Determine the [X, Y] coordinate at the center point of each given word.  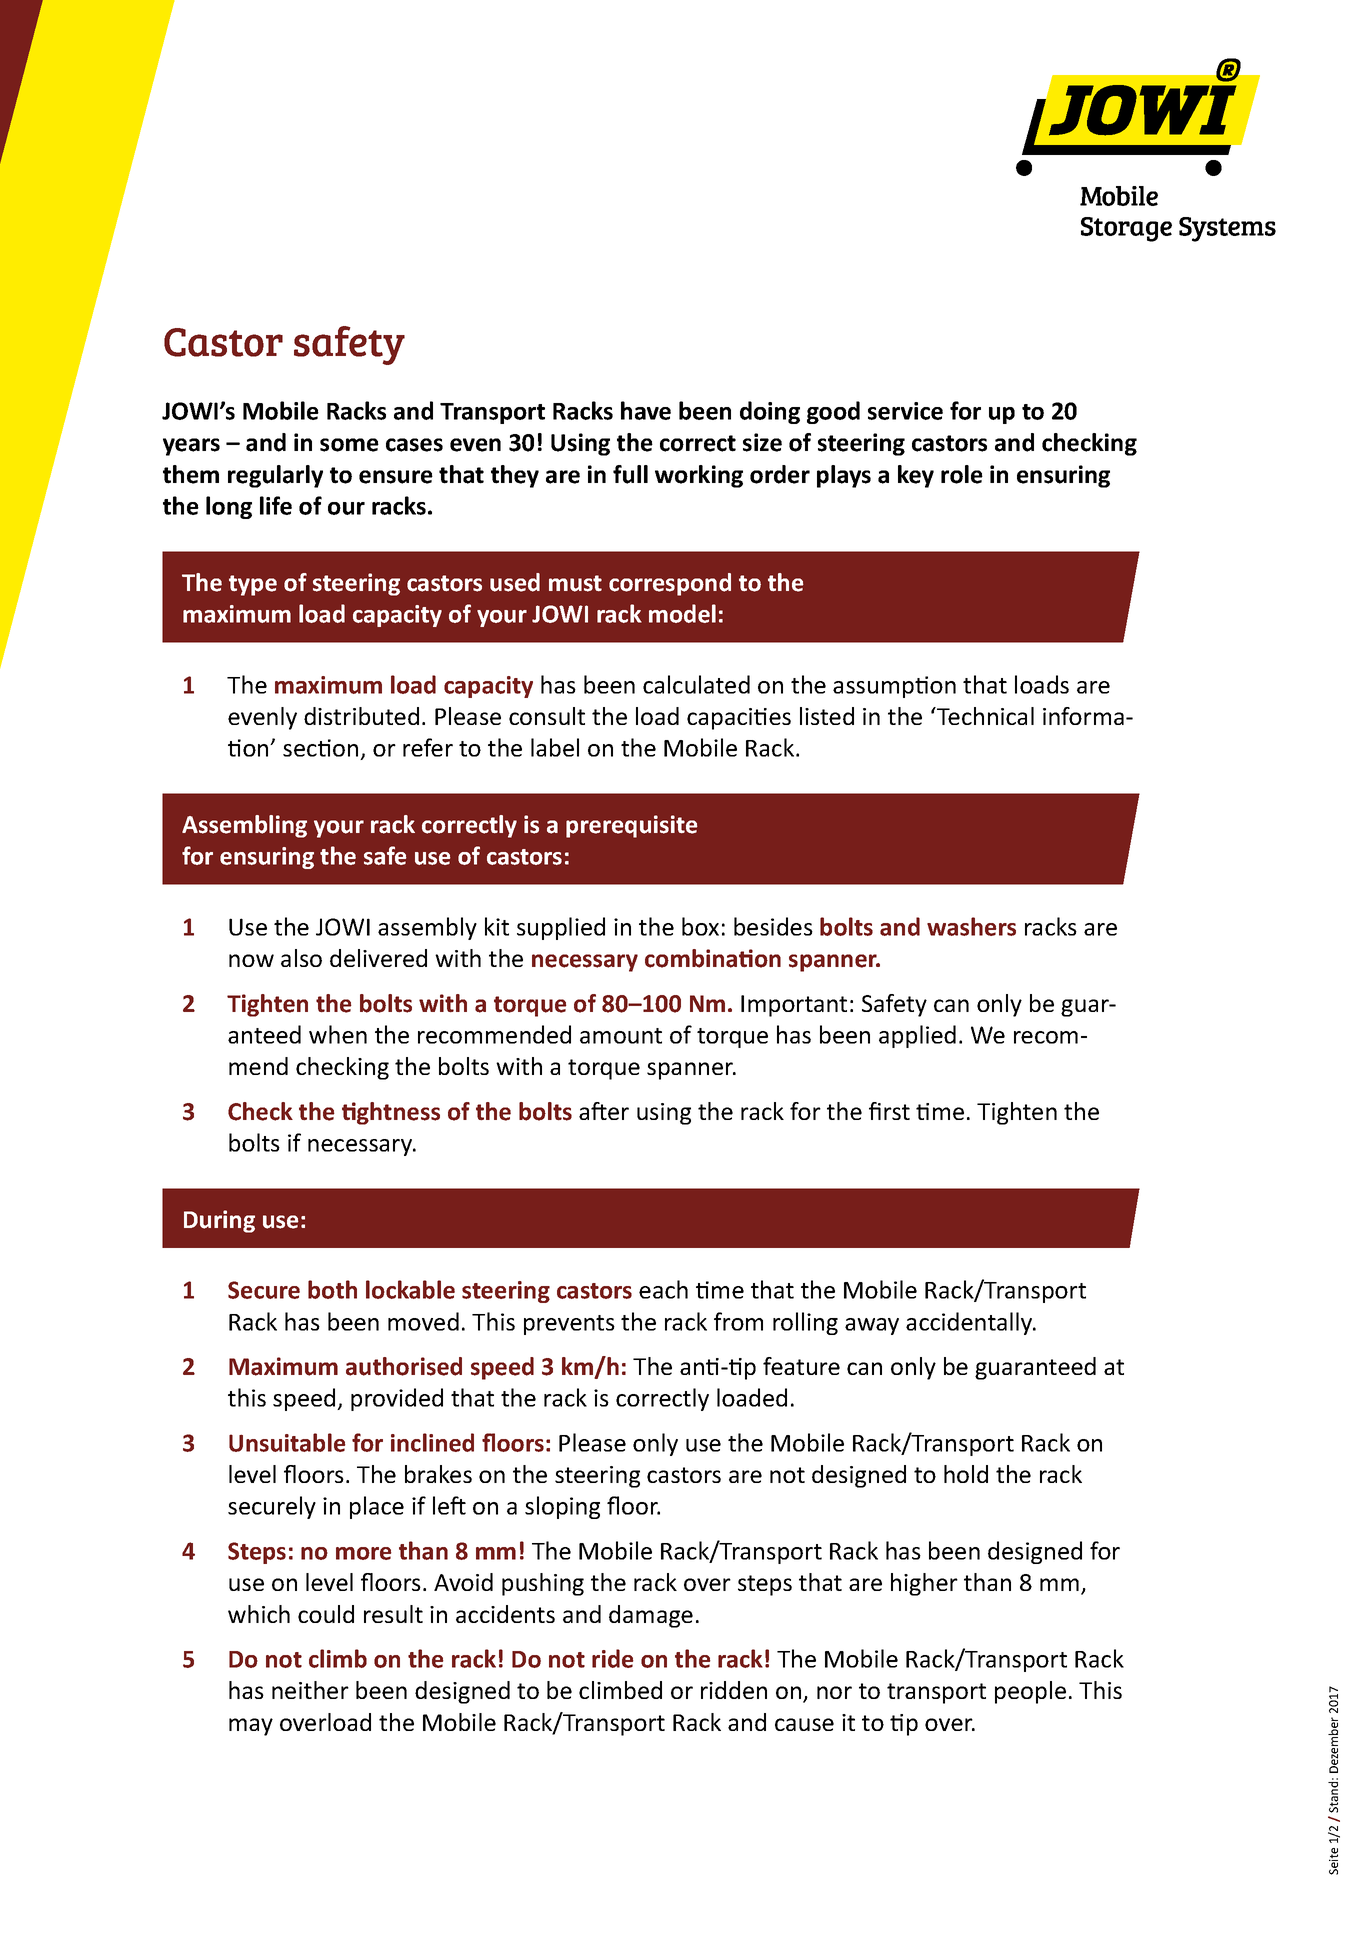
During [219, 1221]
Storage [1126, 229]
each [663, 1289]
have [646, 410]
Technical [984, 716]
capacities [739, 719]
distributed [361, 716]
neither [310, 1690]
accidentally [970, 1323]
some [349, 445]
